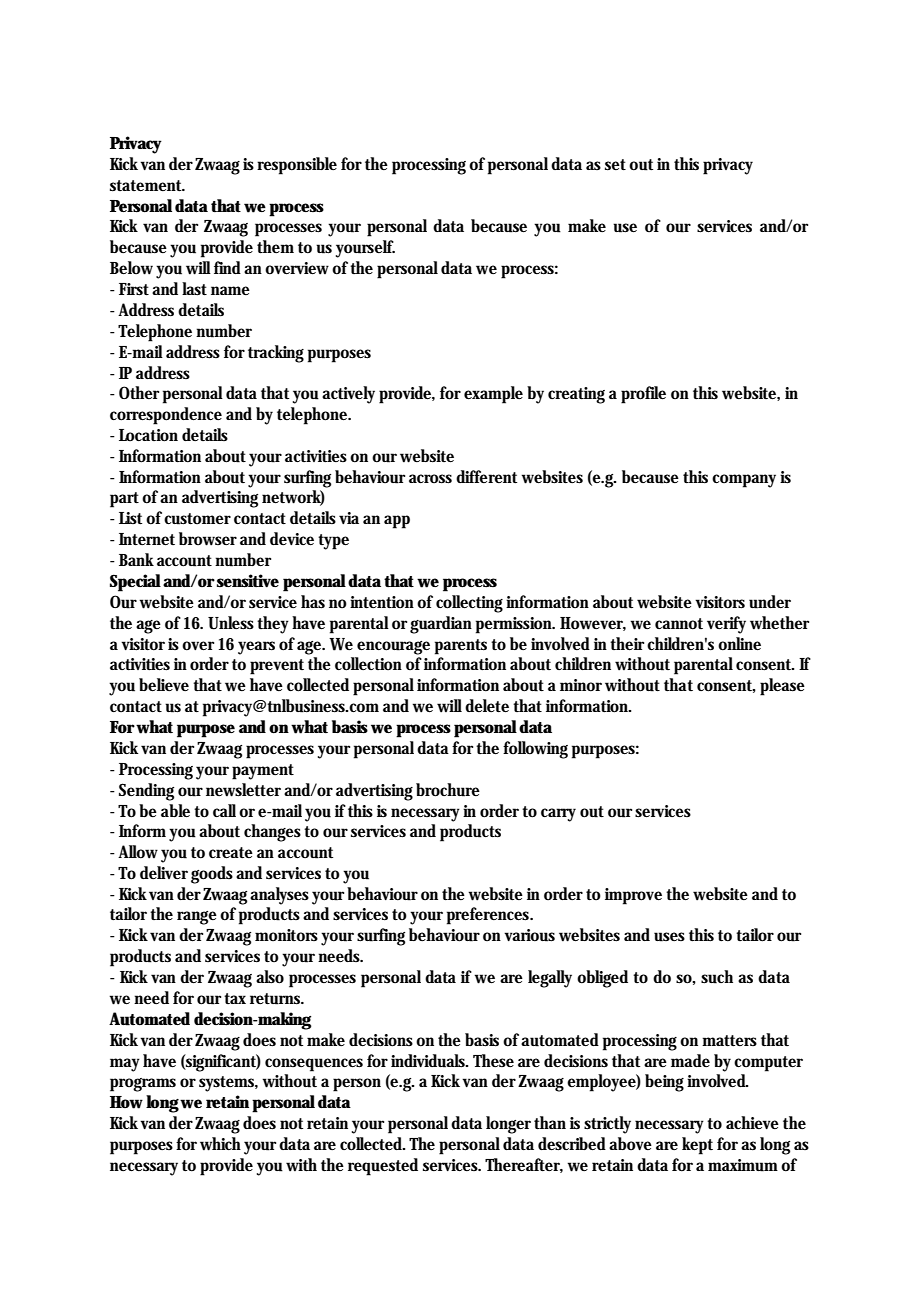 This screenshot has width=924, height=1308. Describe the element at coordinates (297, 166) in the screenshot. I see `responsible` at that location.
